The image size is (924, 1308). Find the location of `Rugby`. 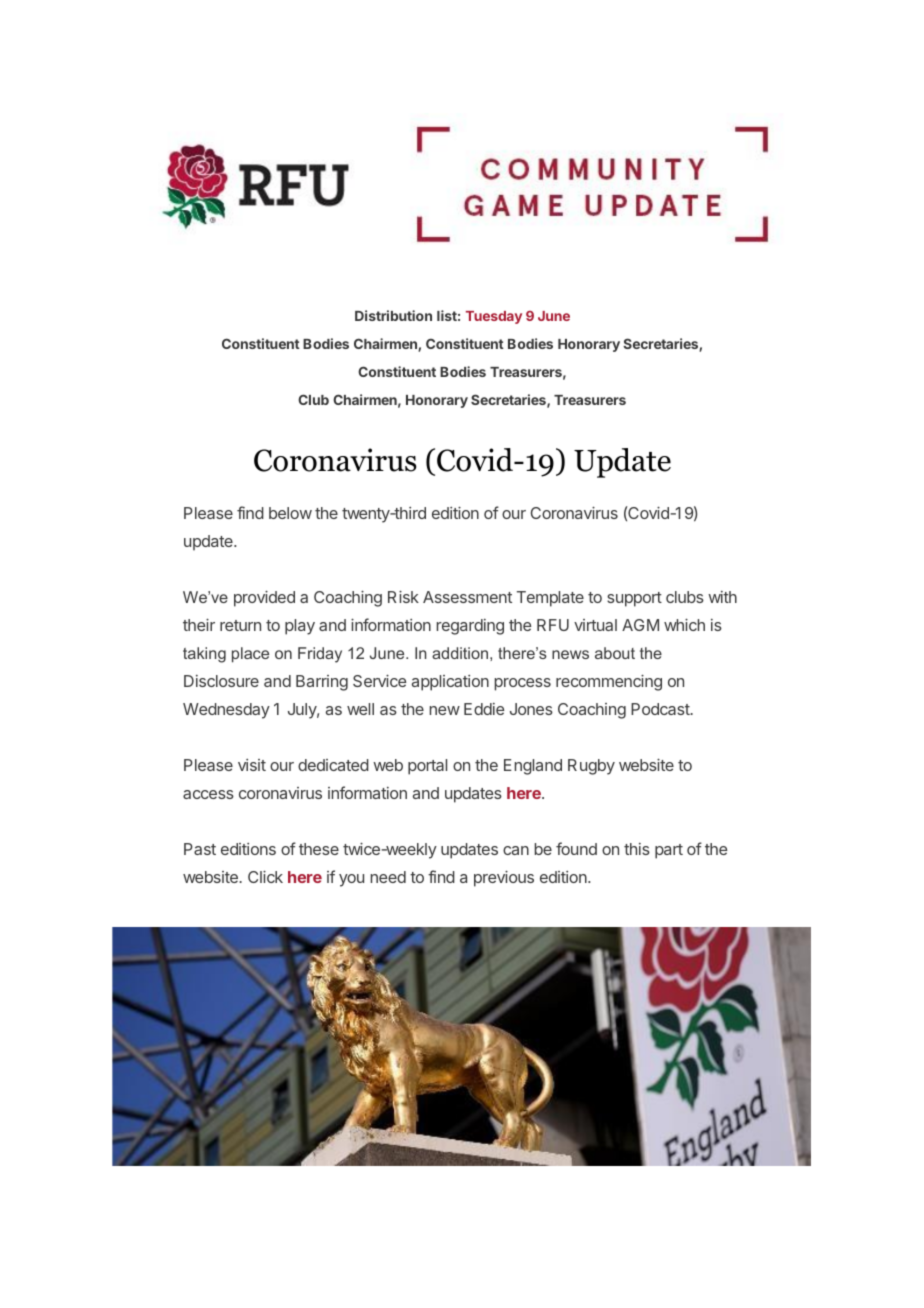

Rugby is located at coordinates (591, 767).
